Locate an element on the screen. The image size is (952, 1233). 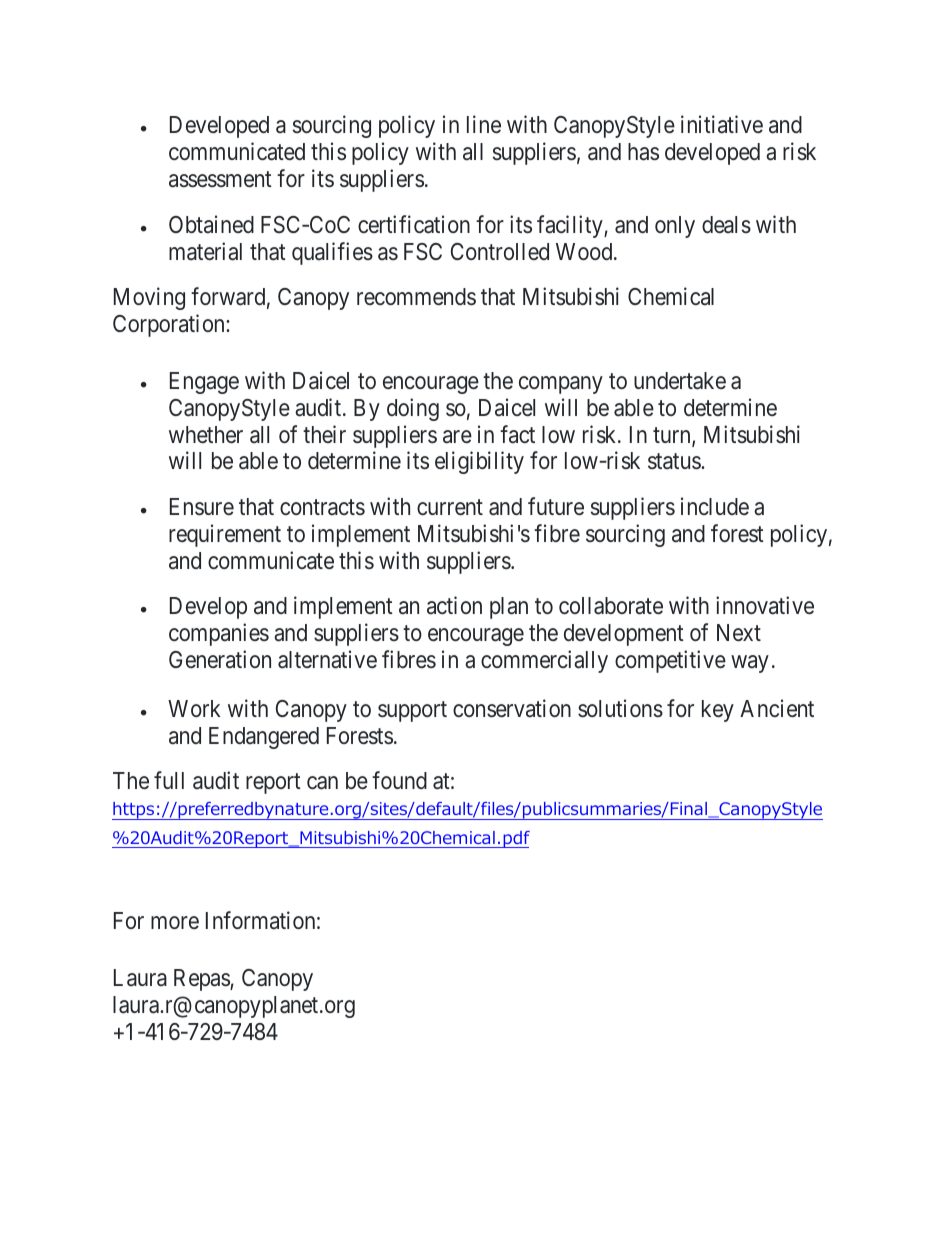
key is located at coordinates (718, 711).
